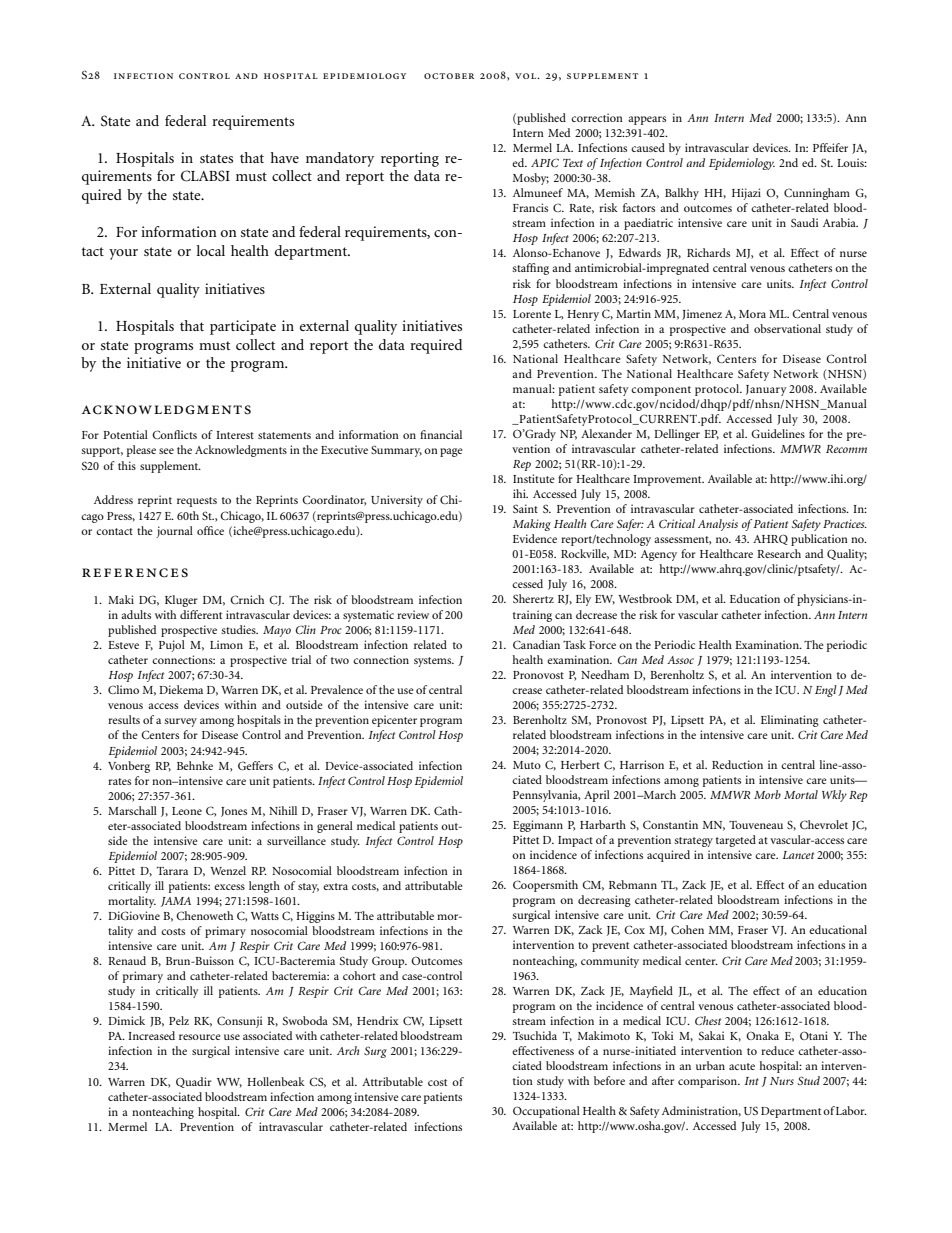  Describe the element at coordinates (200, 1037) in the page. I see `resource` at that location.
